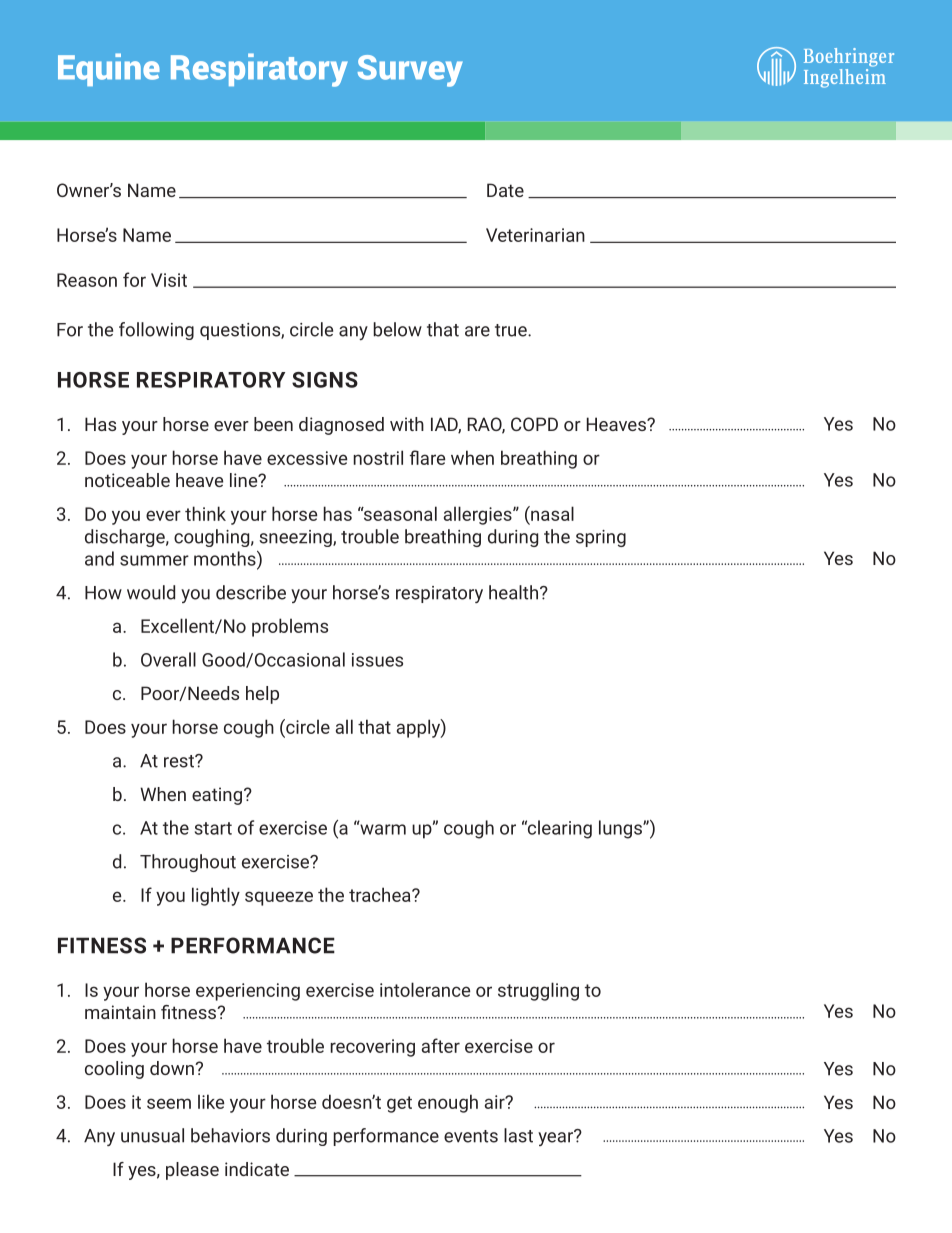  Describe the element at coordinates (216, 896) in the page. I see `lightly` at that location.
